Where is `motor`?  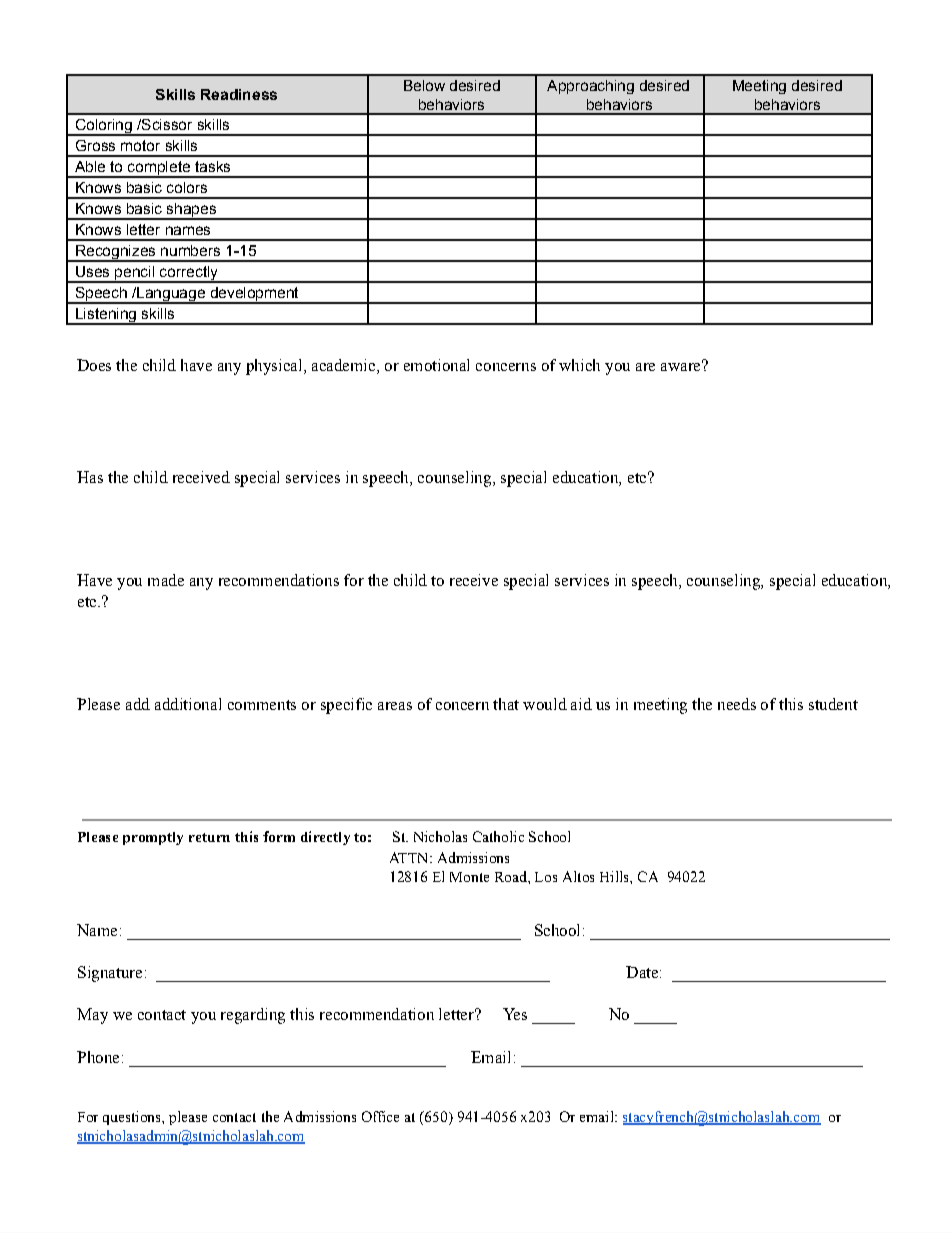
motor is located at coordinates (140, 145).
